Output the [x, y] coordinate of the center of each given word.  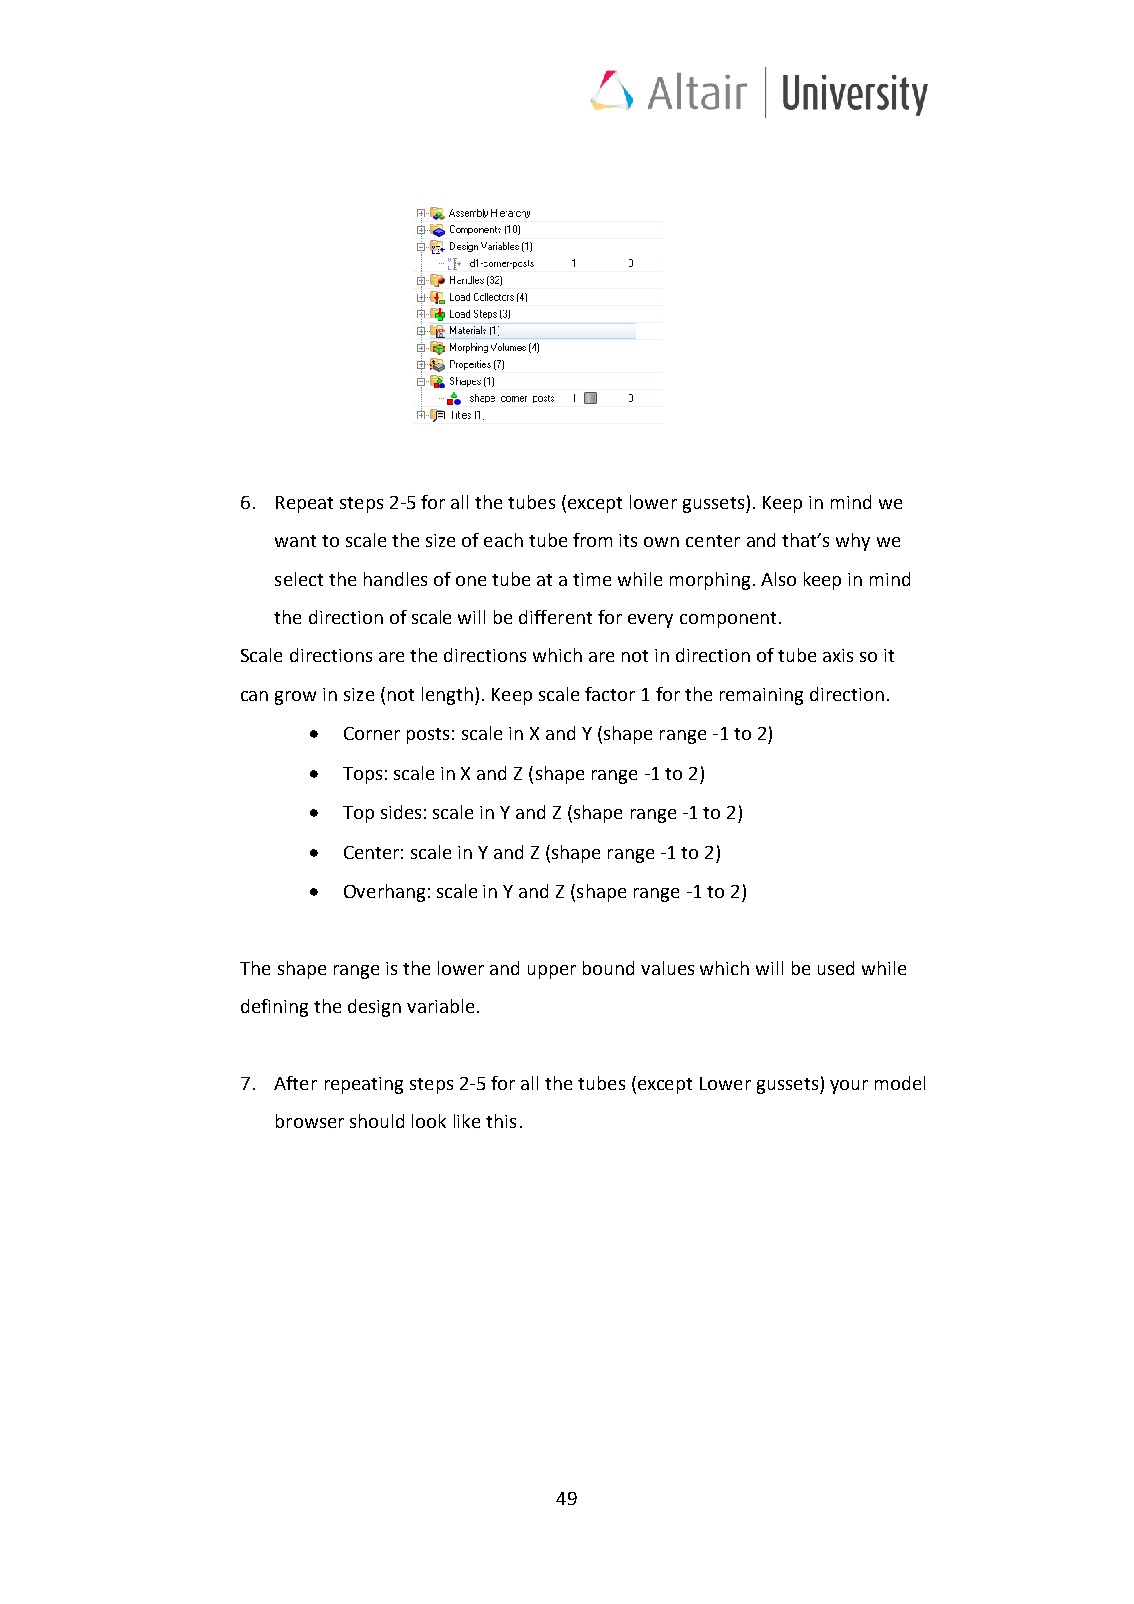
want [295, 541]
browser [310, 1121]
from [592, 540]
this [501, 1121]
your [849, 1087]
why [853, 542]
